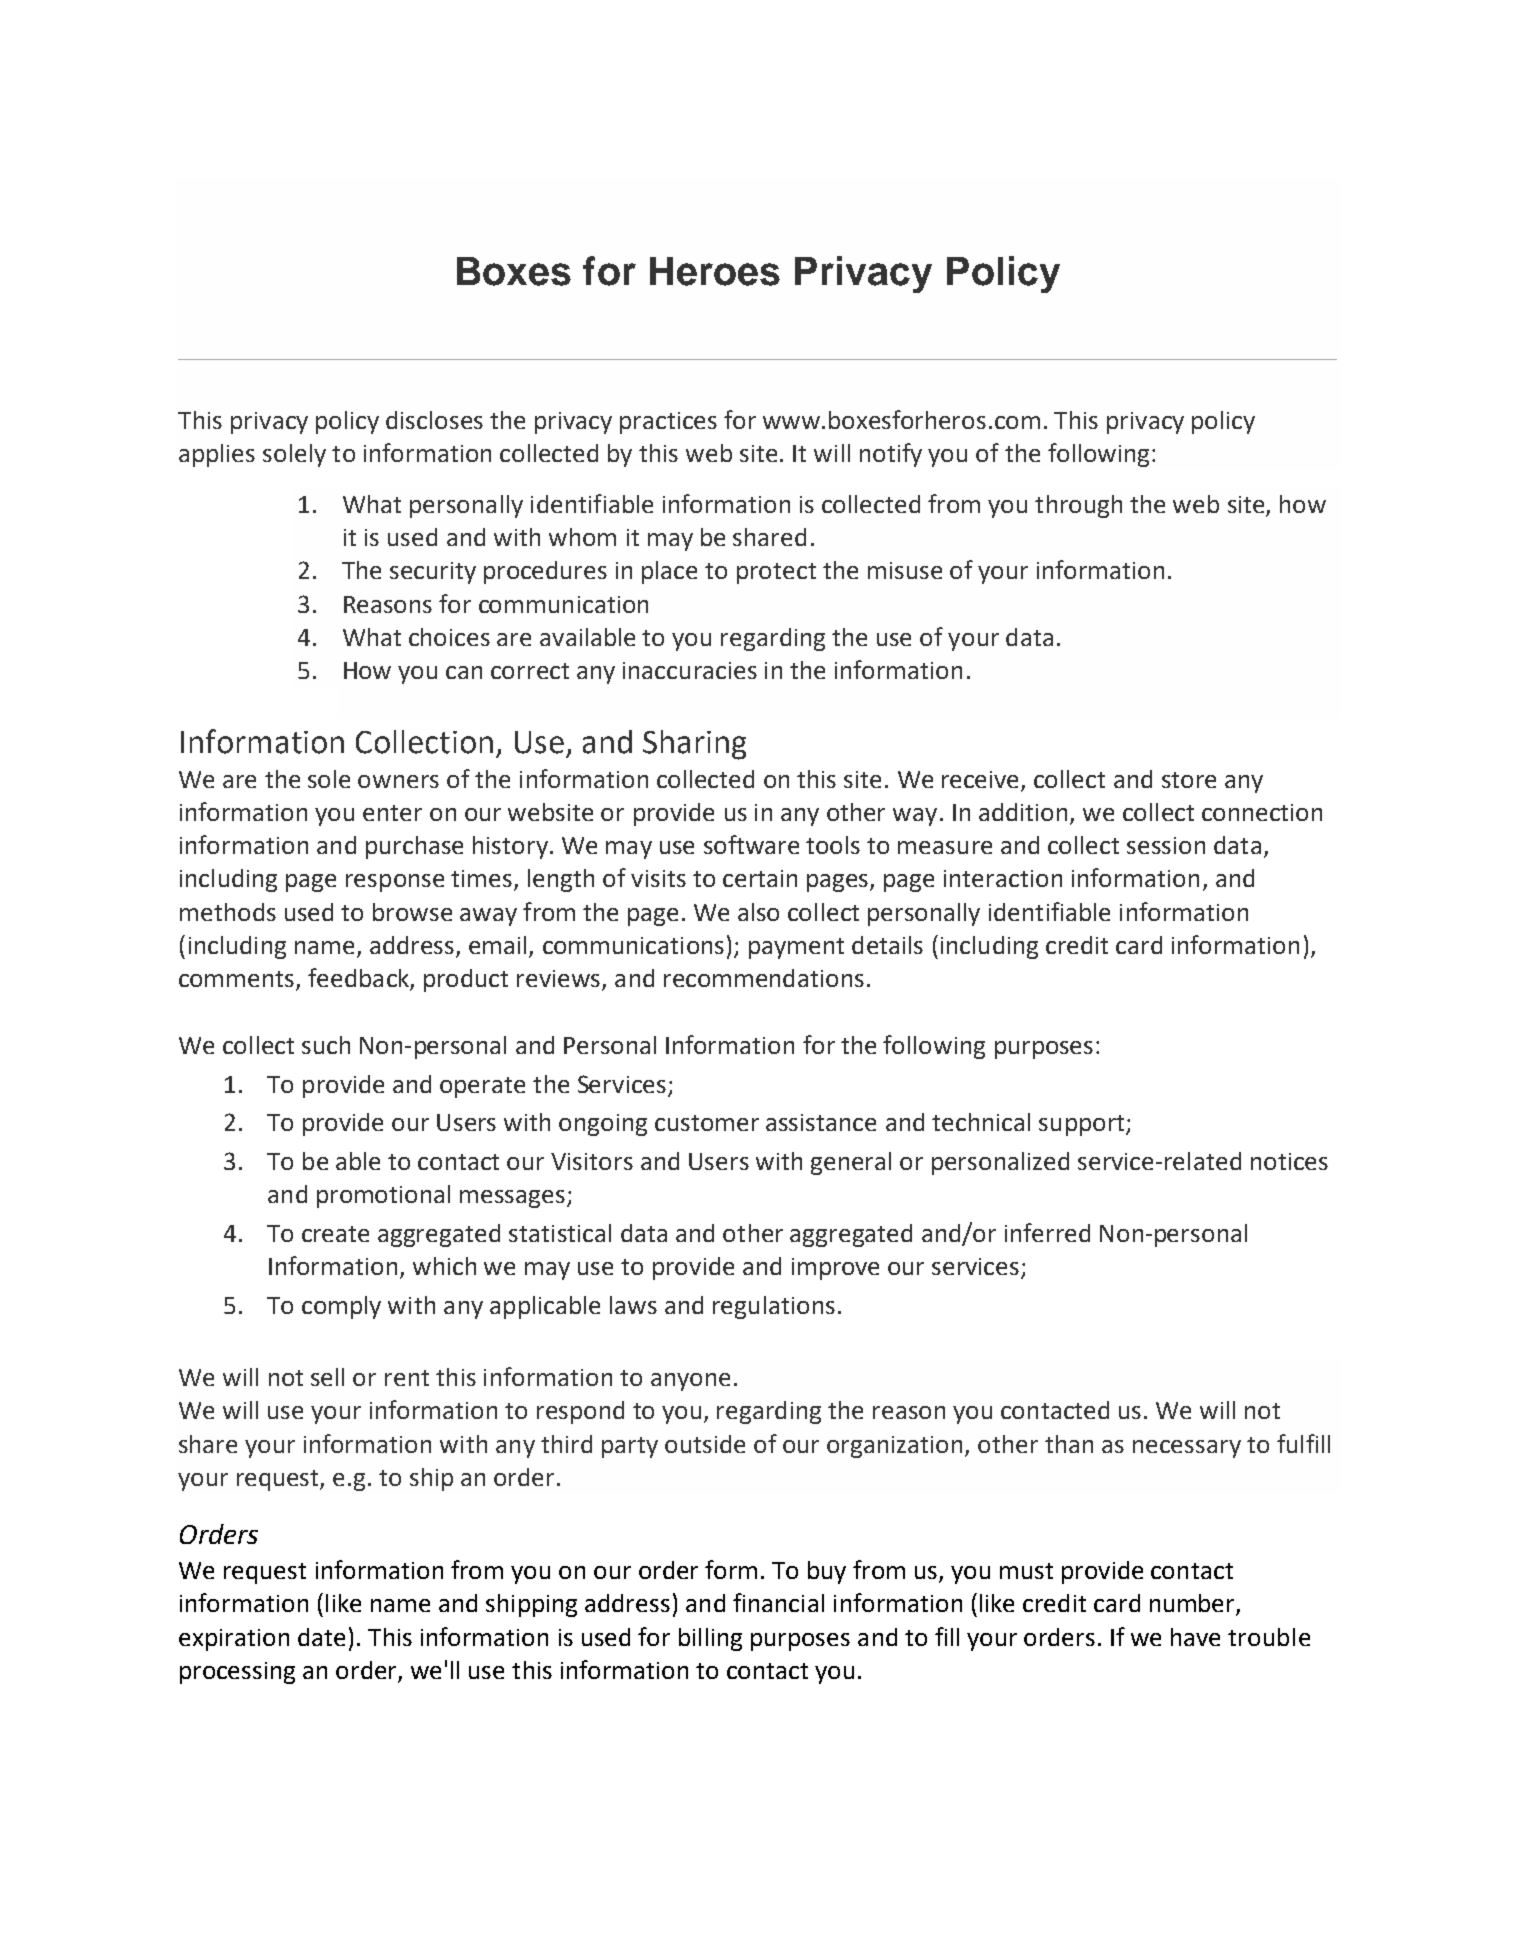 The height and width of the image is (1960, 1515). Describe the element at coordinates (1078, 506) in the image. I see `through` at that location.
